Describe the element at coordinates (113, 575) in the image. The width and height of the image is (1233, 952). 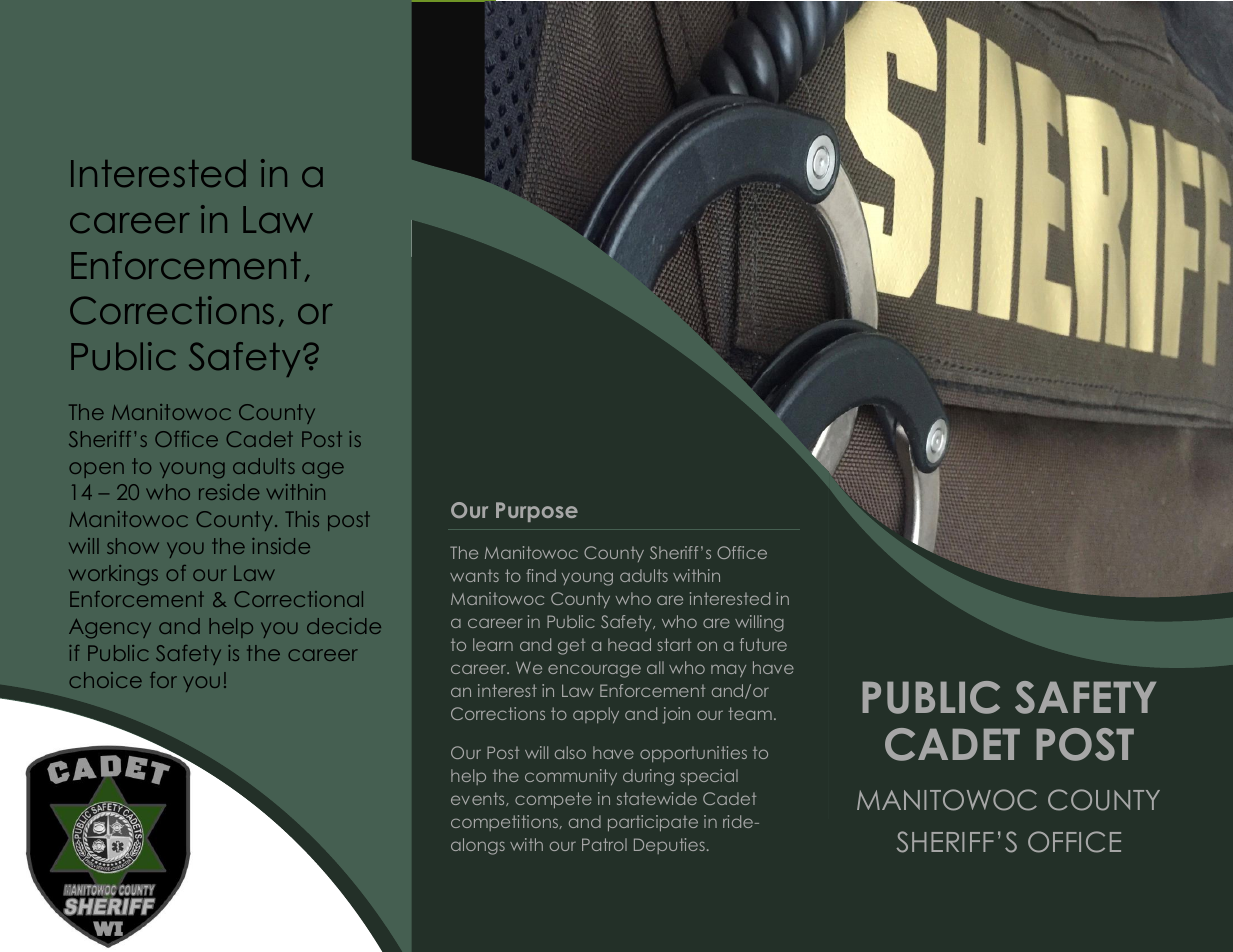
I see `workings` at that location.
